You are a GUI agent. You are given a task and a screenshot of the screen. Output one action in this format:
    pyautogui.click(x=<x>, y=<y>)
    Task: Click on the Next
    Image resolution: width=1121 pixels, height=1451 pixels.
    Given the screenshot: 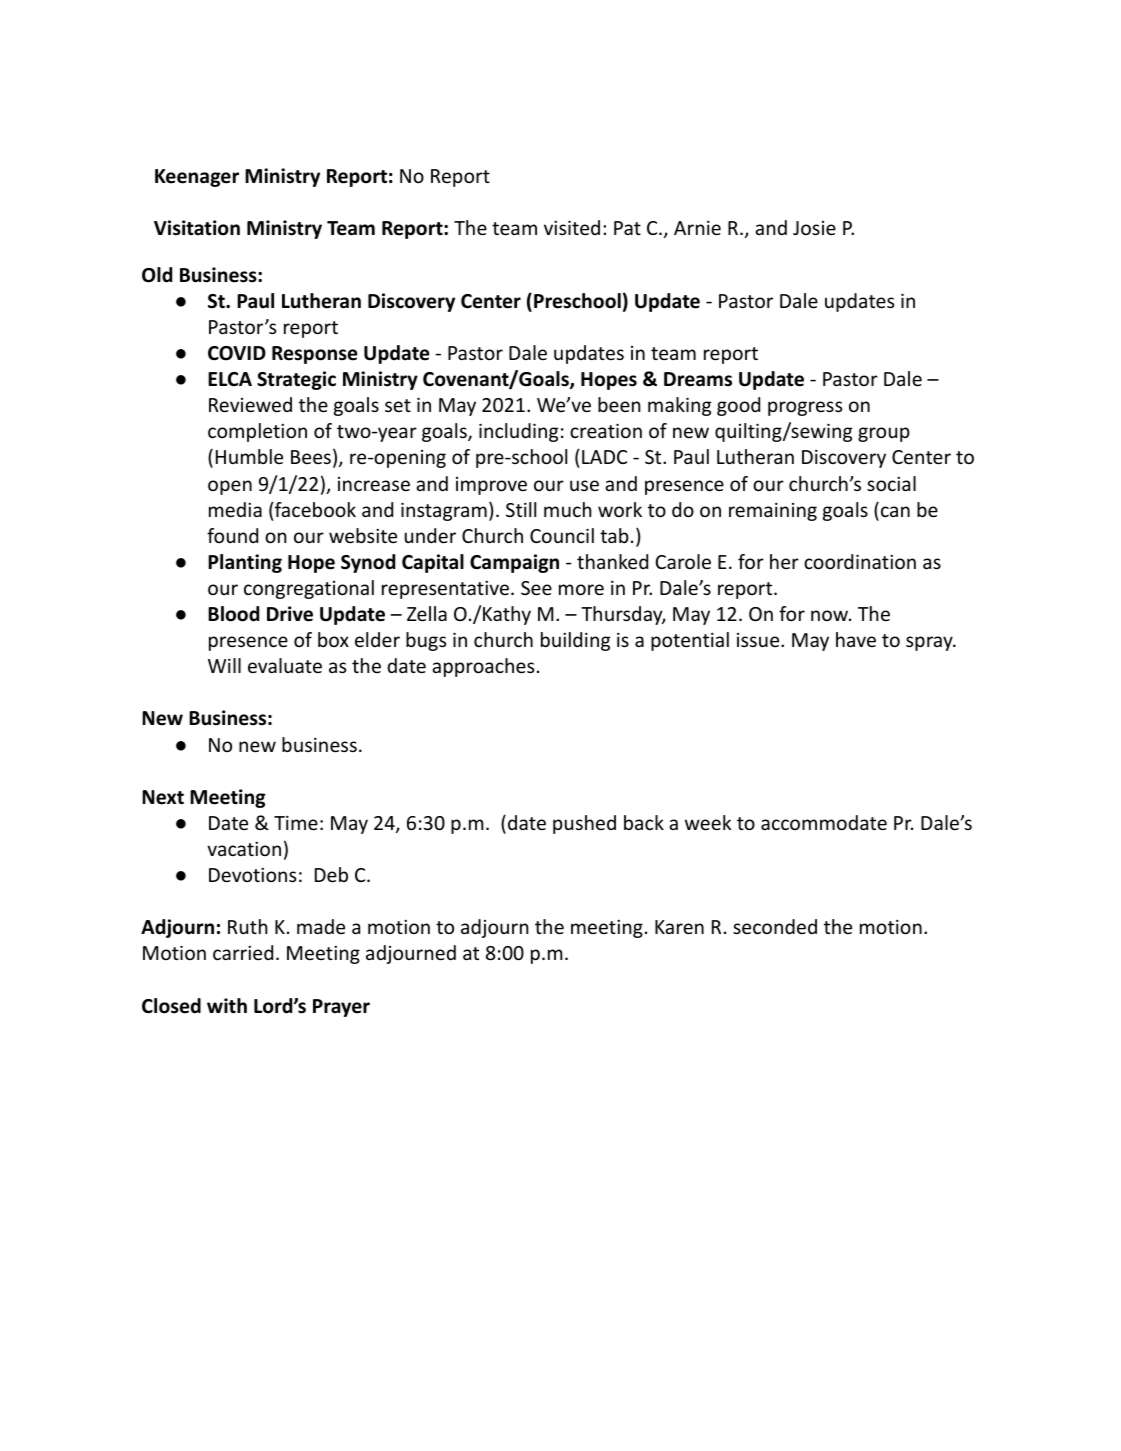 What is the action you would take?
    pyautogui.click(x=163, y=797)
